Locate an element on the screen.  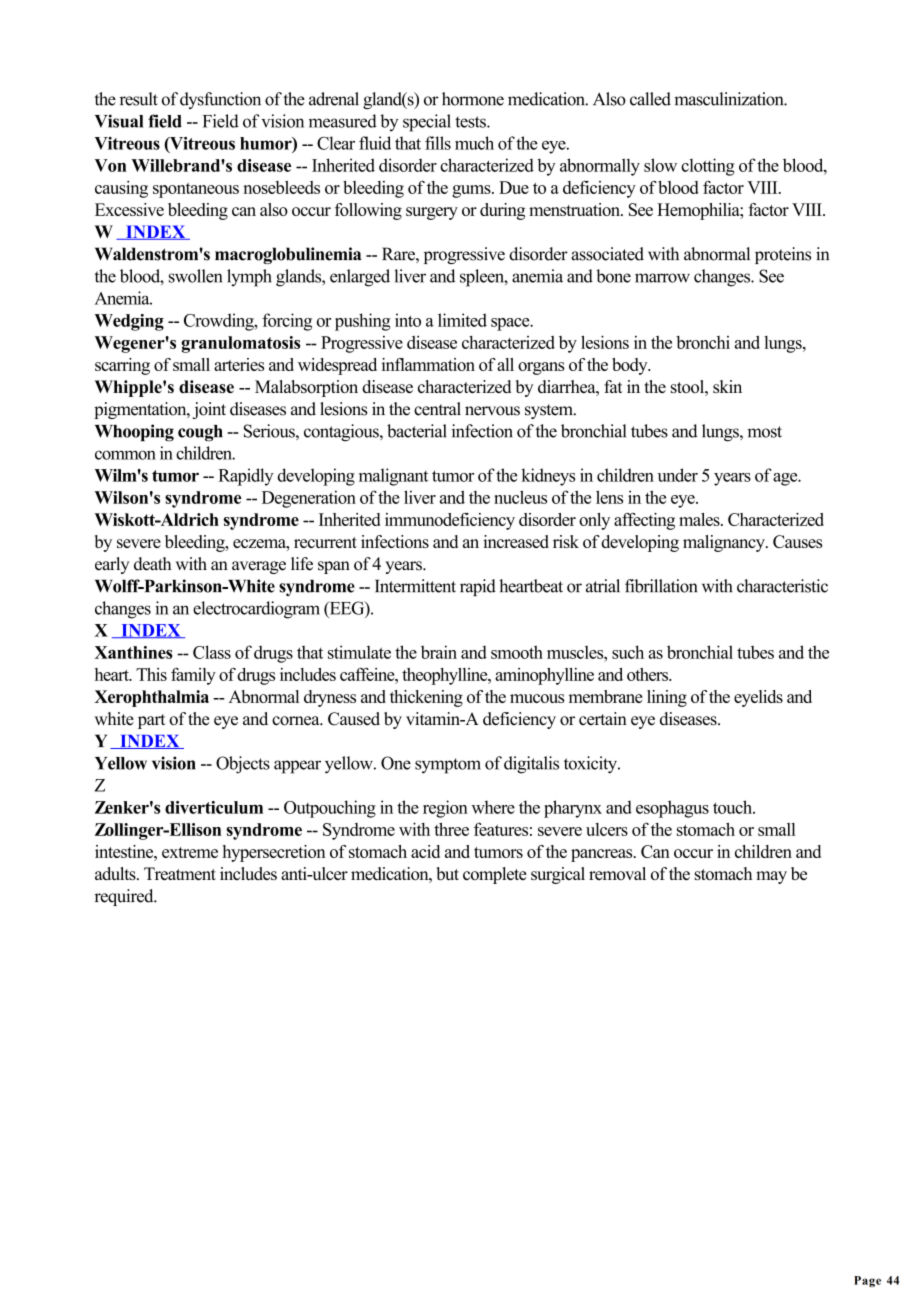
nervous is located at coordinates (492, 411).
